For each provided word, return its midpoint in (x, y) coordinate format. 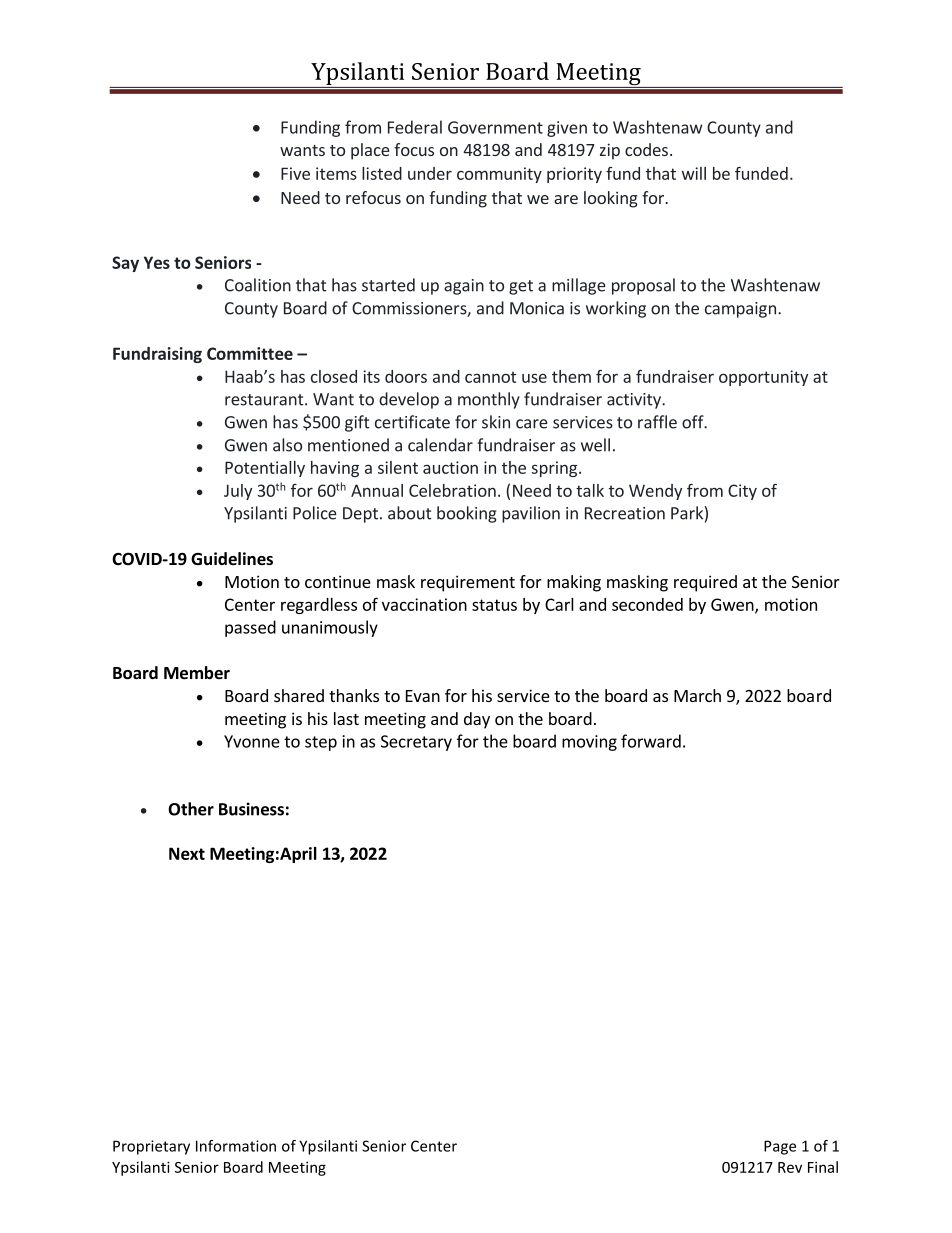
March (697, 695)
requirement (468, 583)
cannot (491, 377)
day (477, 720)
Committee (250, 353)
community (499, 175)
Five (295, 173)
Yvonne (252, 741)
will (694, 173)
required (705, 583)
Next (187, 853)
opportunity (763, 378)
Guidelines (232, 559)
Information (236, 1146)
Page (780, 1147)
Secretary (416, 743)
